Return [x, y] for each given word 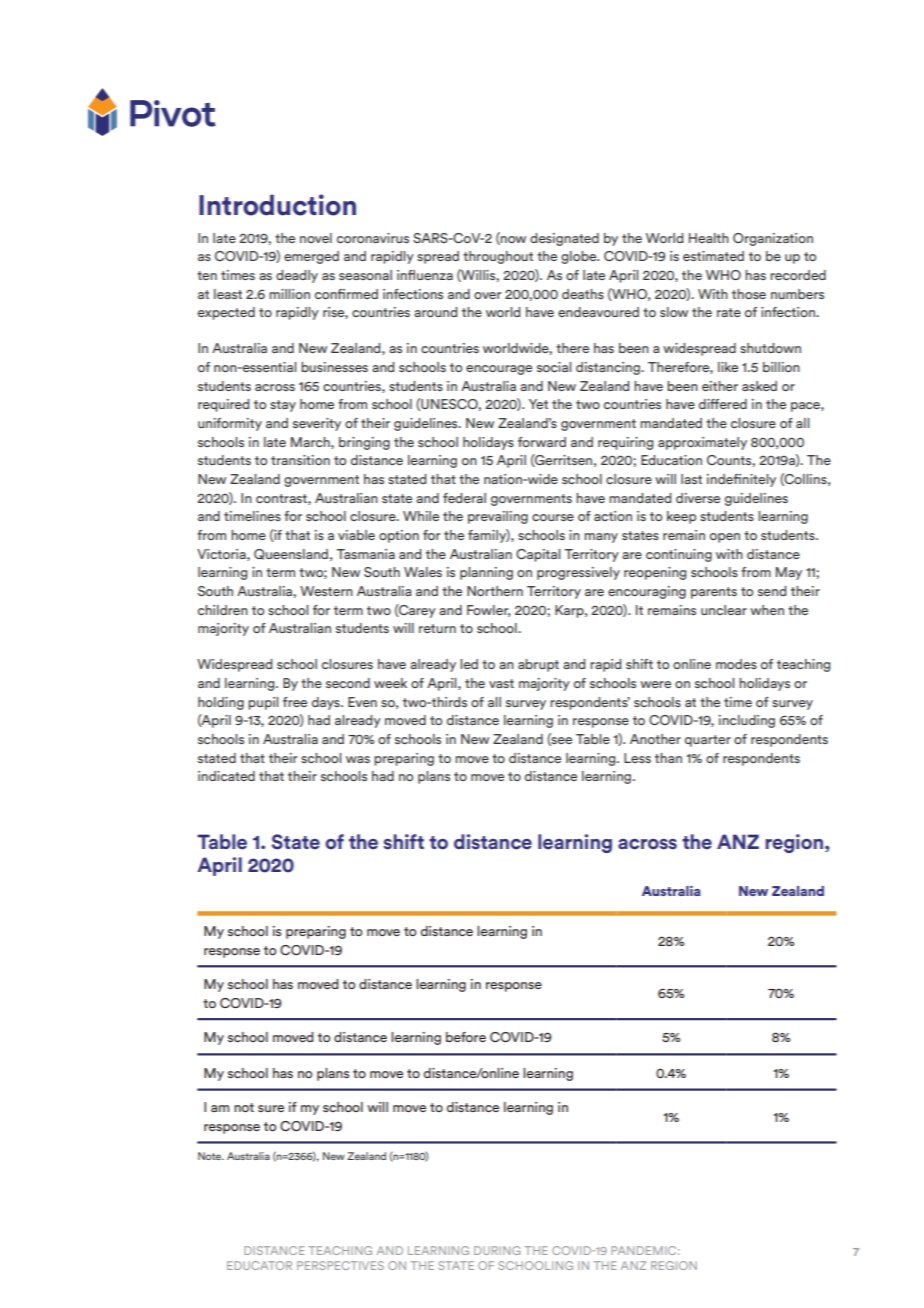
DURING [497, 1250]
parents [714, 593]
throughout [498, 257]
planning [486, 573]
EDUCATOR [259, 1265]
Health [709, 238]
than [668, 758]
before [466, 1037]
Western [326, 591]
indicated [226, 776]
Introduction [277, 205]
